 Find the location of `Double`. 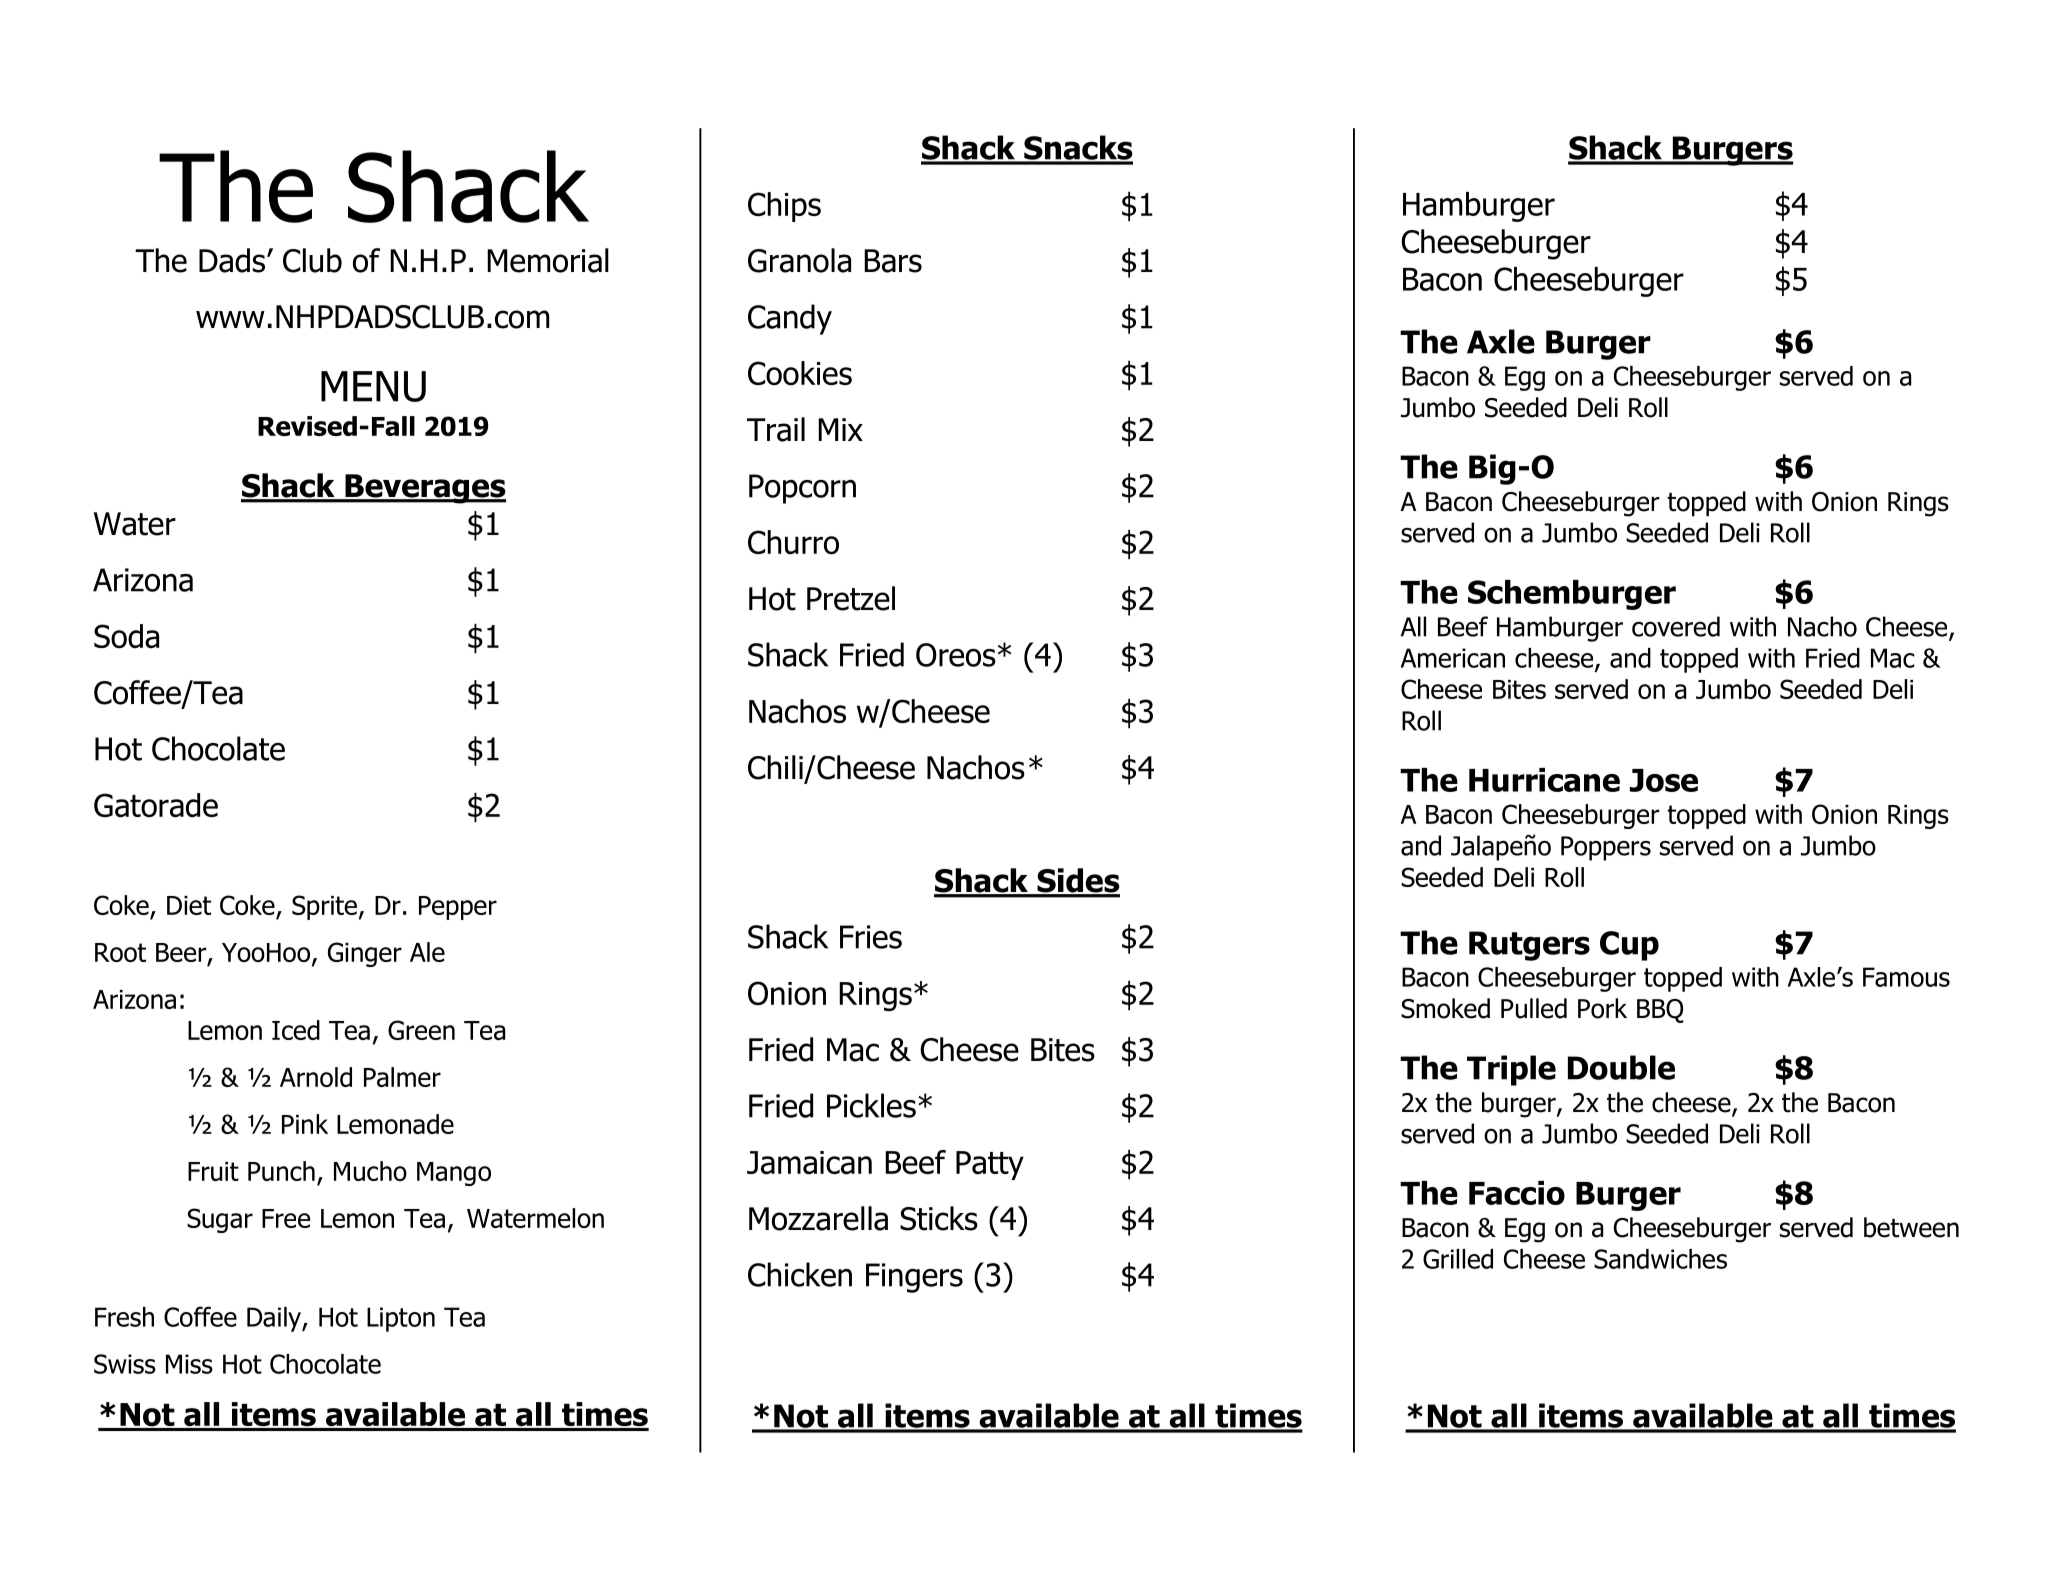

Double is located at coordinates (1621, 1067).
